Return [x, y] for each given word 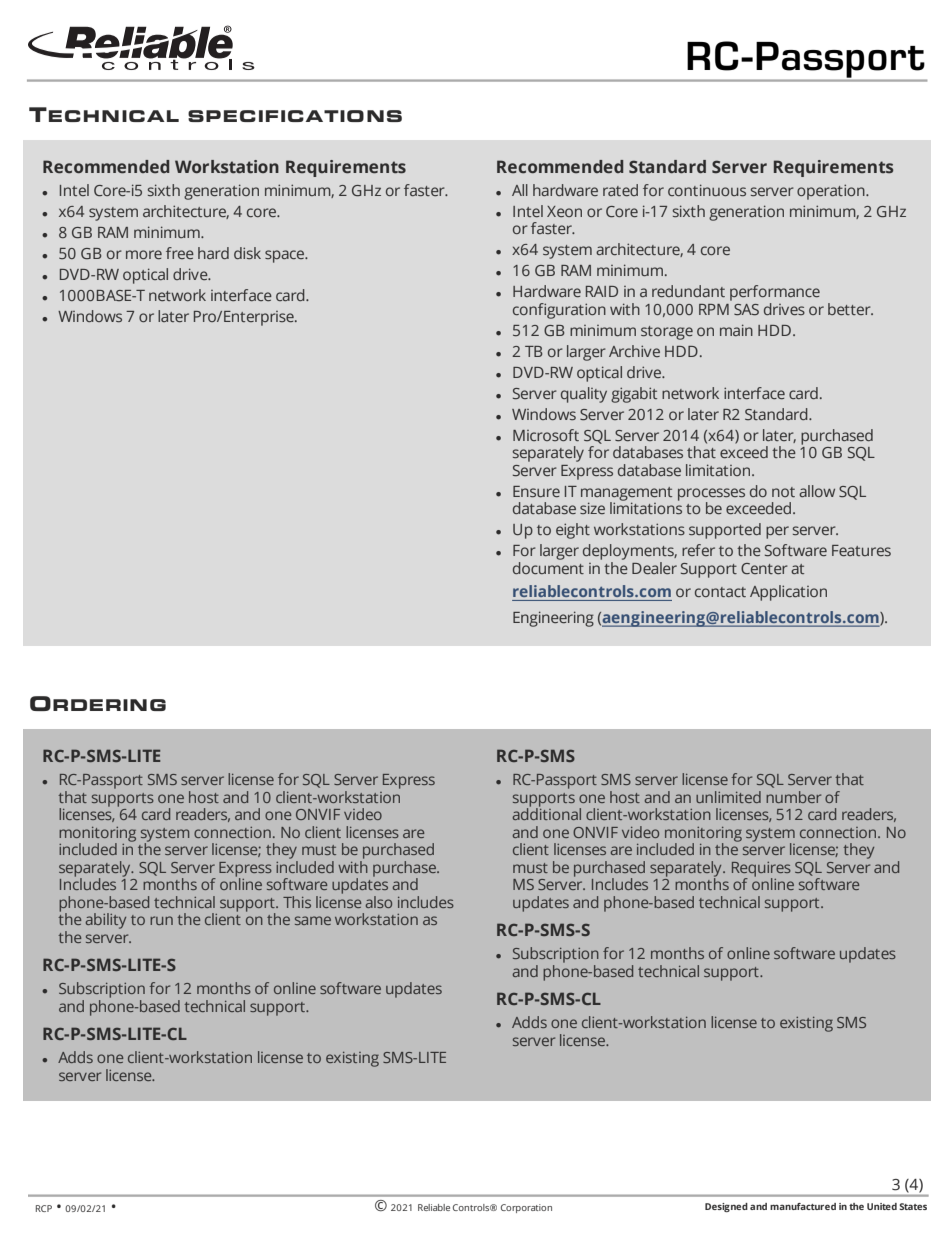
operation [832, 192]
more [144, 254]
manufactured [803, 1206]
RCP [44, 1208]
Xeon [564, 211]
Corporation [526, 1208]
